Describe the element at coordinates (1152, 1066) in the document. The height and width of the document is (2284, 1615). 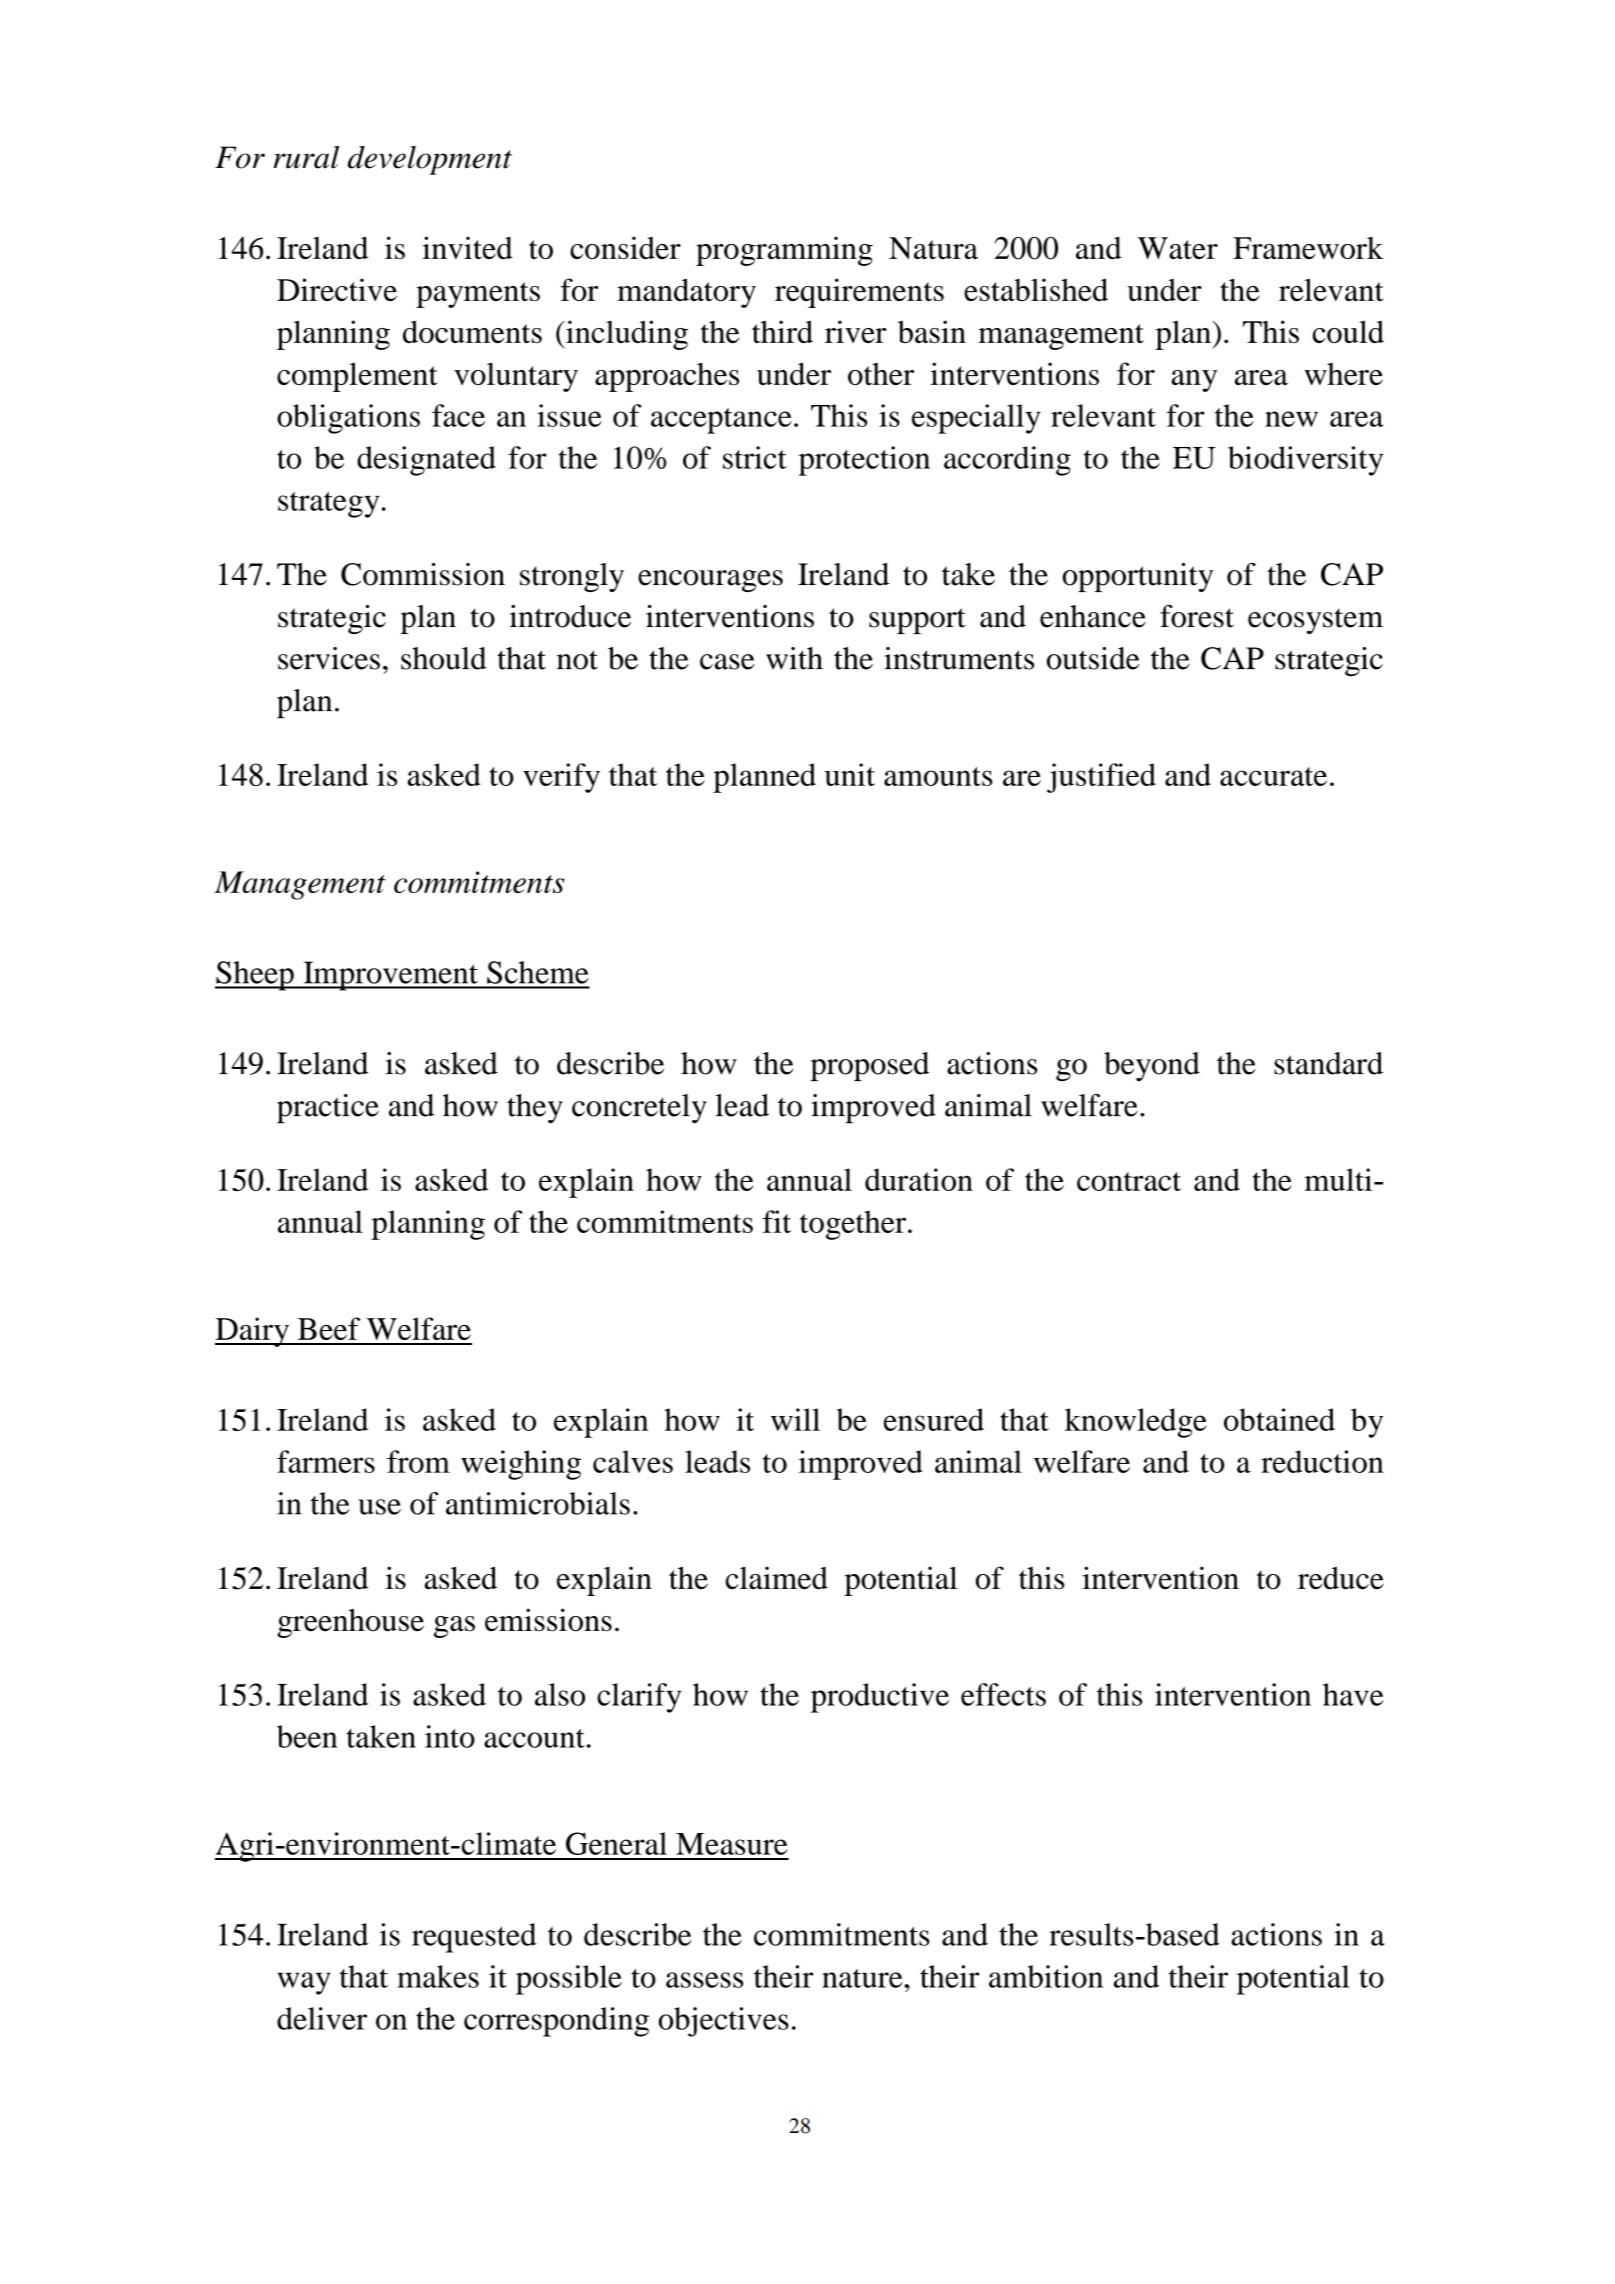
I see `beyond` at that location.
